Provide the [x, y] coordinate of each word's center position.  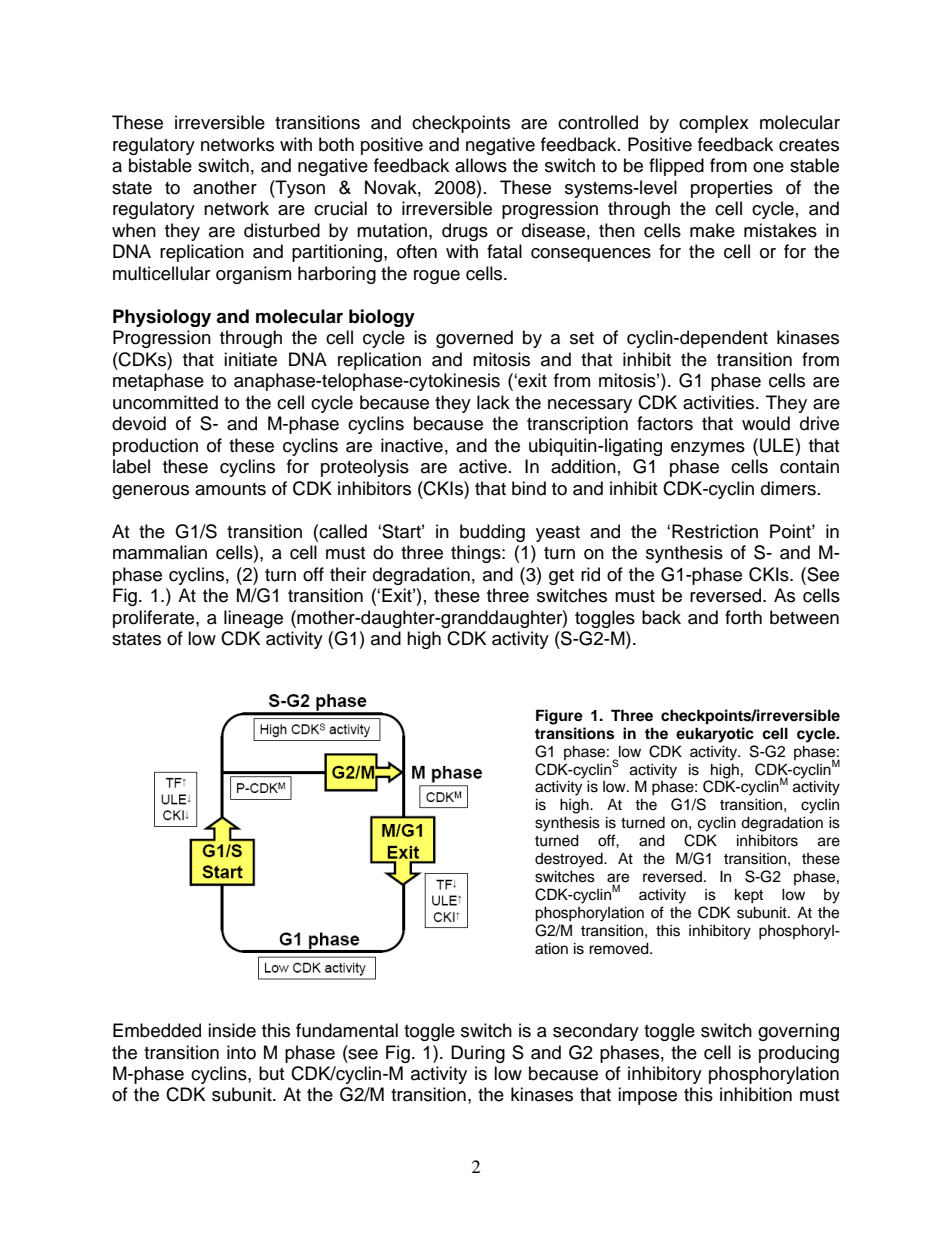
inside [232, 1030]
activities [720, 402]
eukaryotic [715, 735]
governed [474, 339]
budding [492, 533]
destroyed [570, 860]
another [225, 187]
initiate [250, 359]
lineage [253, 619]
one [768, 167]
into [241, 1052]
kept [749, 896]
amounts [230, 489]
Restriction [715, 531]
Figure [559, 717]
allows [481, 165]
